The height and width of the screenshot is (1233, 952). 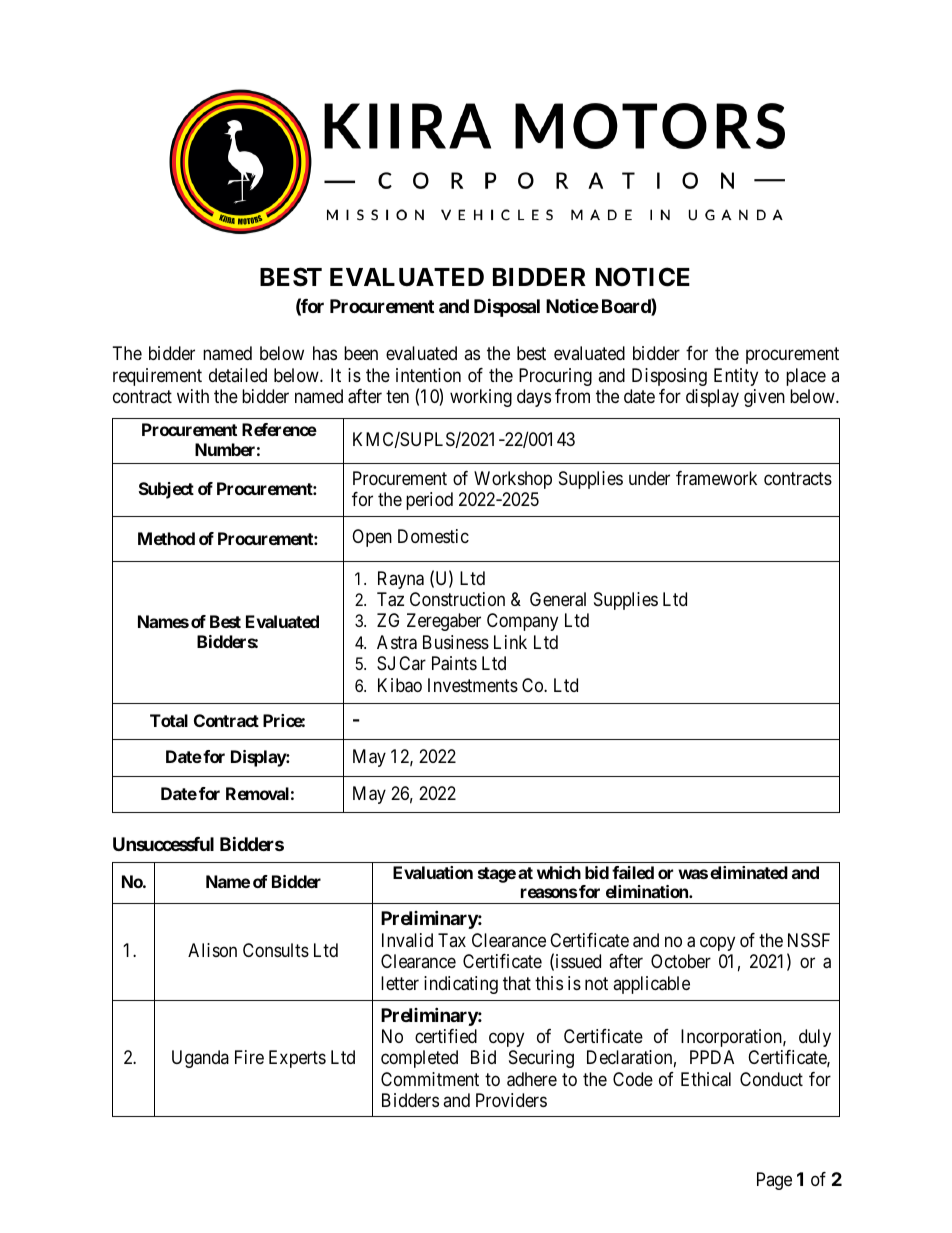 What do you see at coordinates (511, 1100) in the screenshot?
I see `Providers` at bounding box center [511, 1100].
